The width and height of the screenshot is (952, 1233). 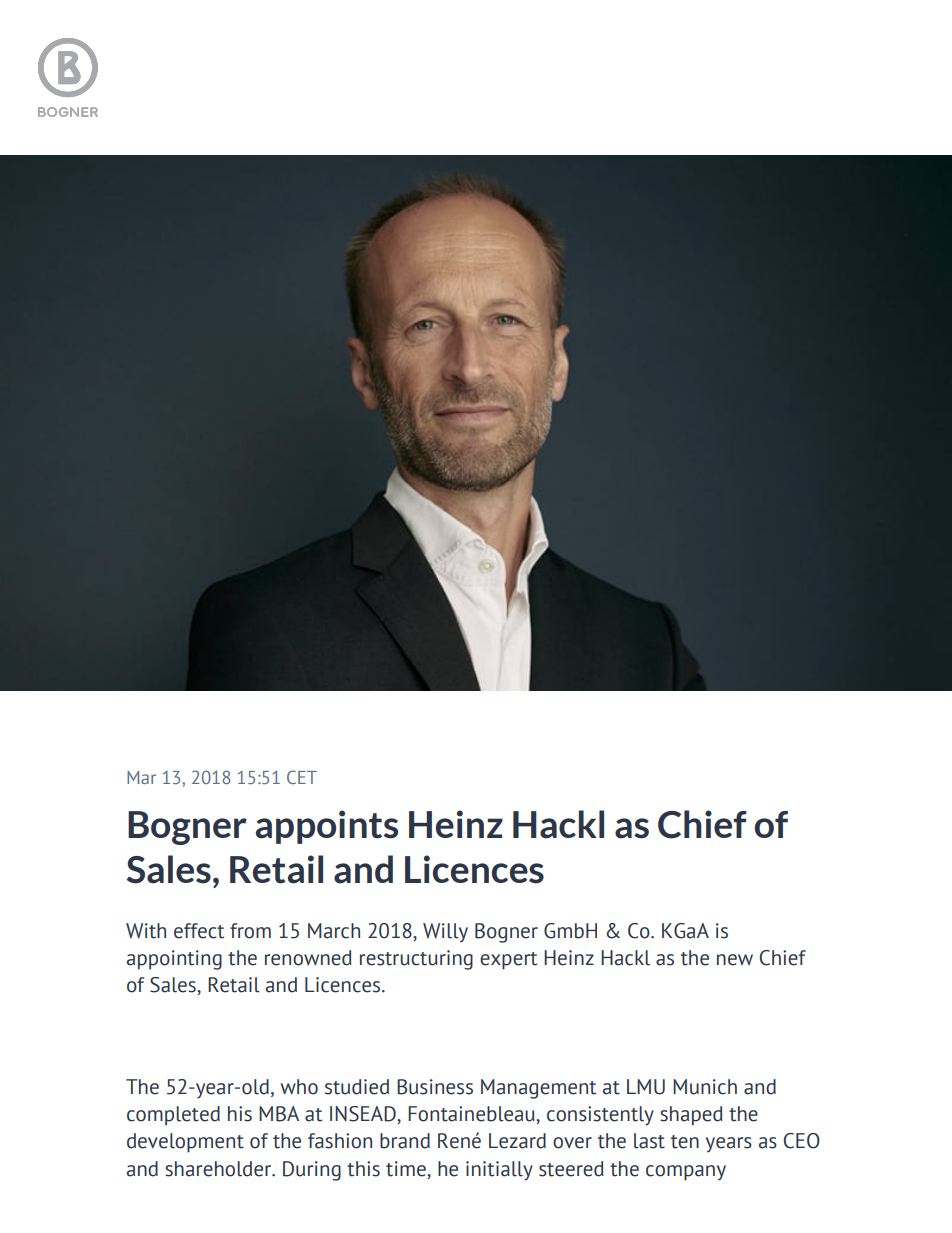 I want to click on Munich, so click(x=705, y=1087).
